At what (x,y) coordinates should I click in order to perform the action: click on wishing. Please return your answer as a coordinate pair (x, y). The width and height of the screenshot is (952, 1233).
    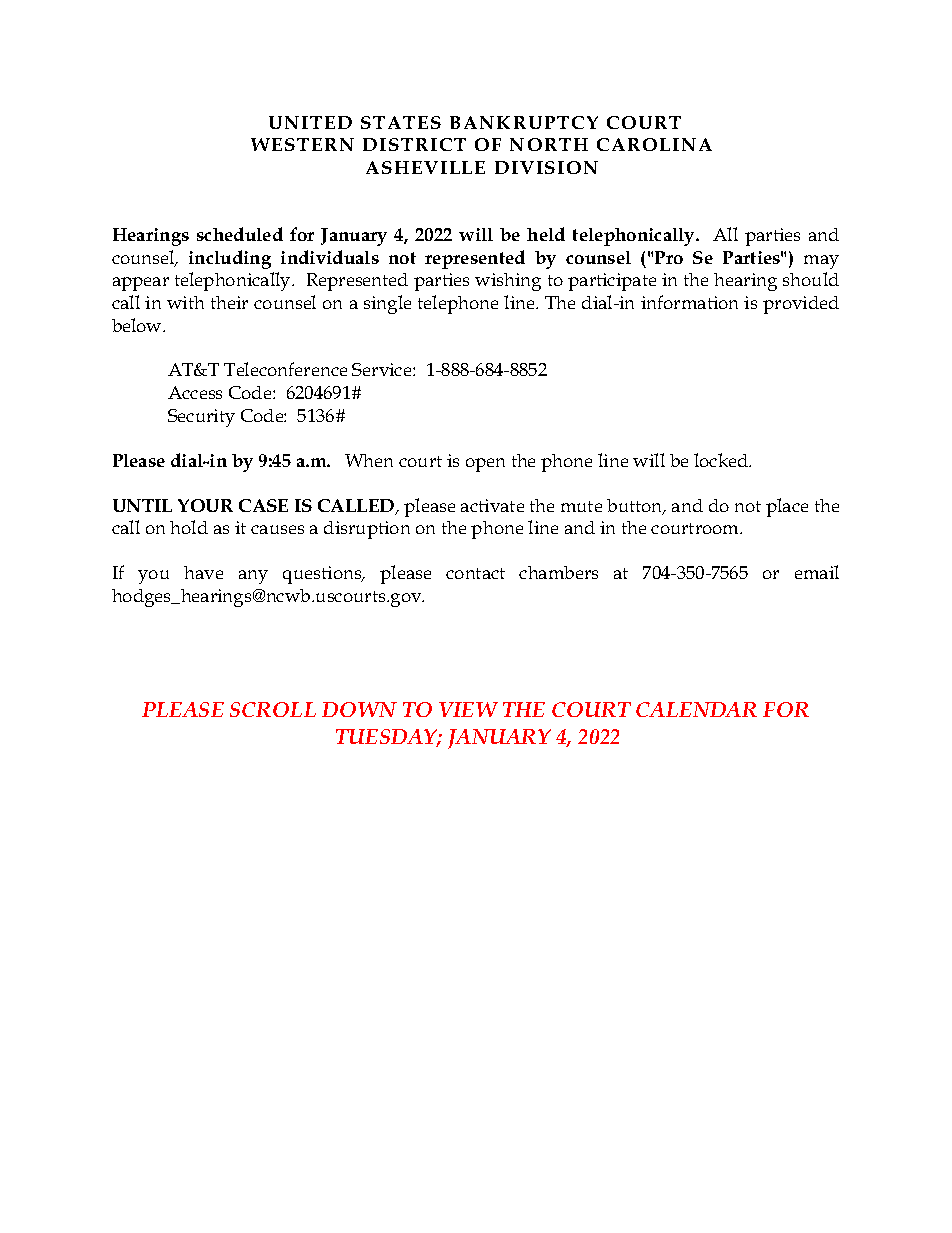
    Looking at the image, I should click on (508, 282).
